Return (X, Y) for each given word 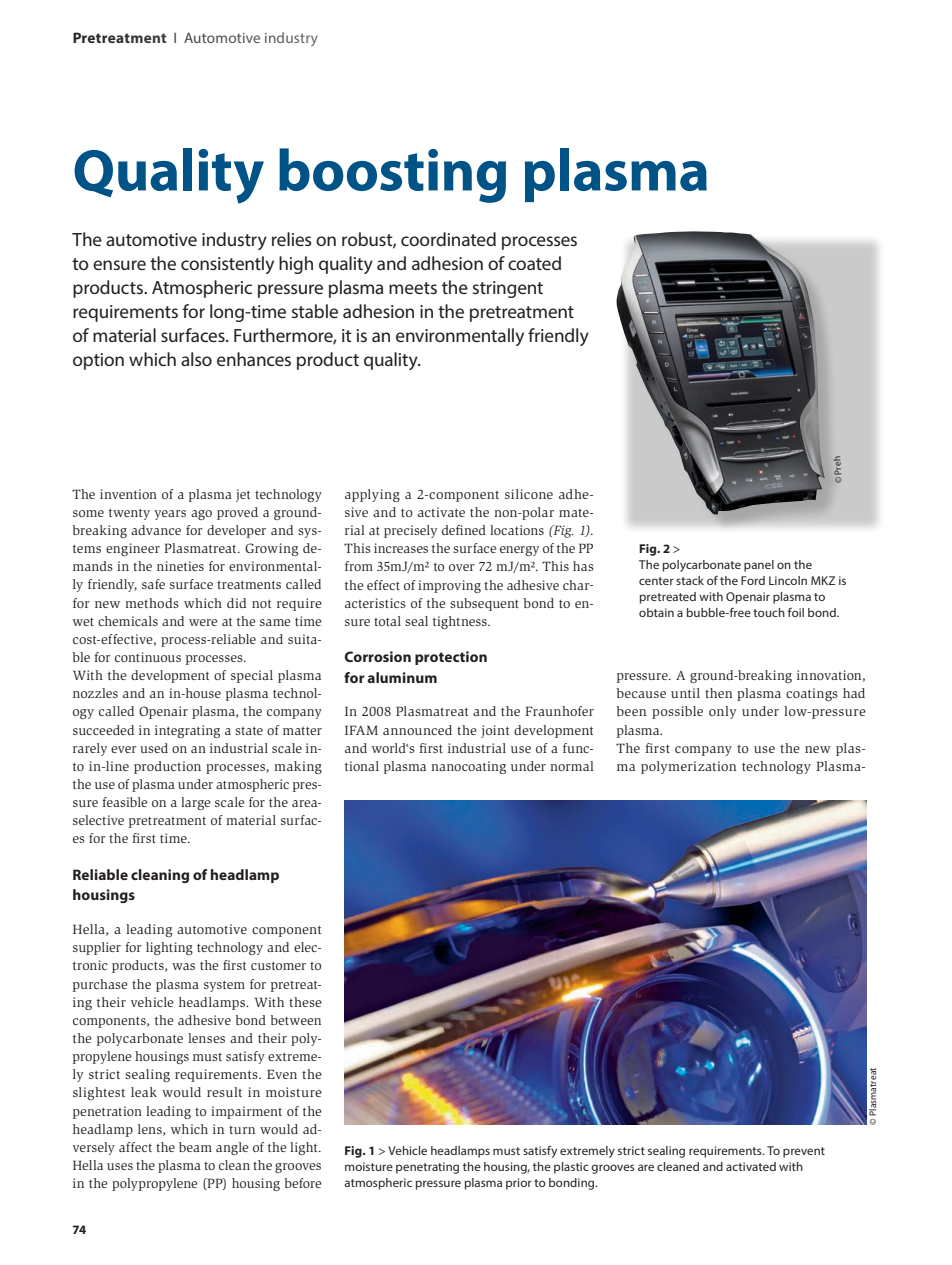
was (183, 966)
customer (278, 966)
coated (534, 263)
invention (128, 494)
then (718, 693)
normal (572, 766)
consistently (227, 265)
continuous (148, 657)
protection (451, 658)
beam (195, 1147)
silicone (529, 494)
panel (759, 566)
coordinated (448, 239)
